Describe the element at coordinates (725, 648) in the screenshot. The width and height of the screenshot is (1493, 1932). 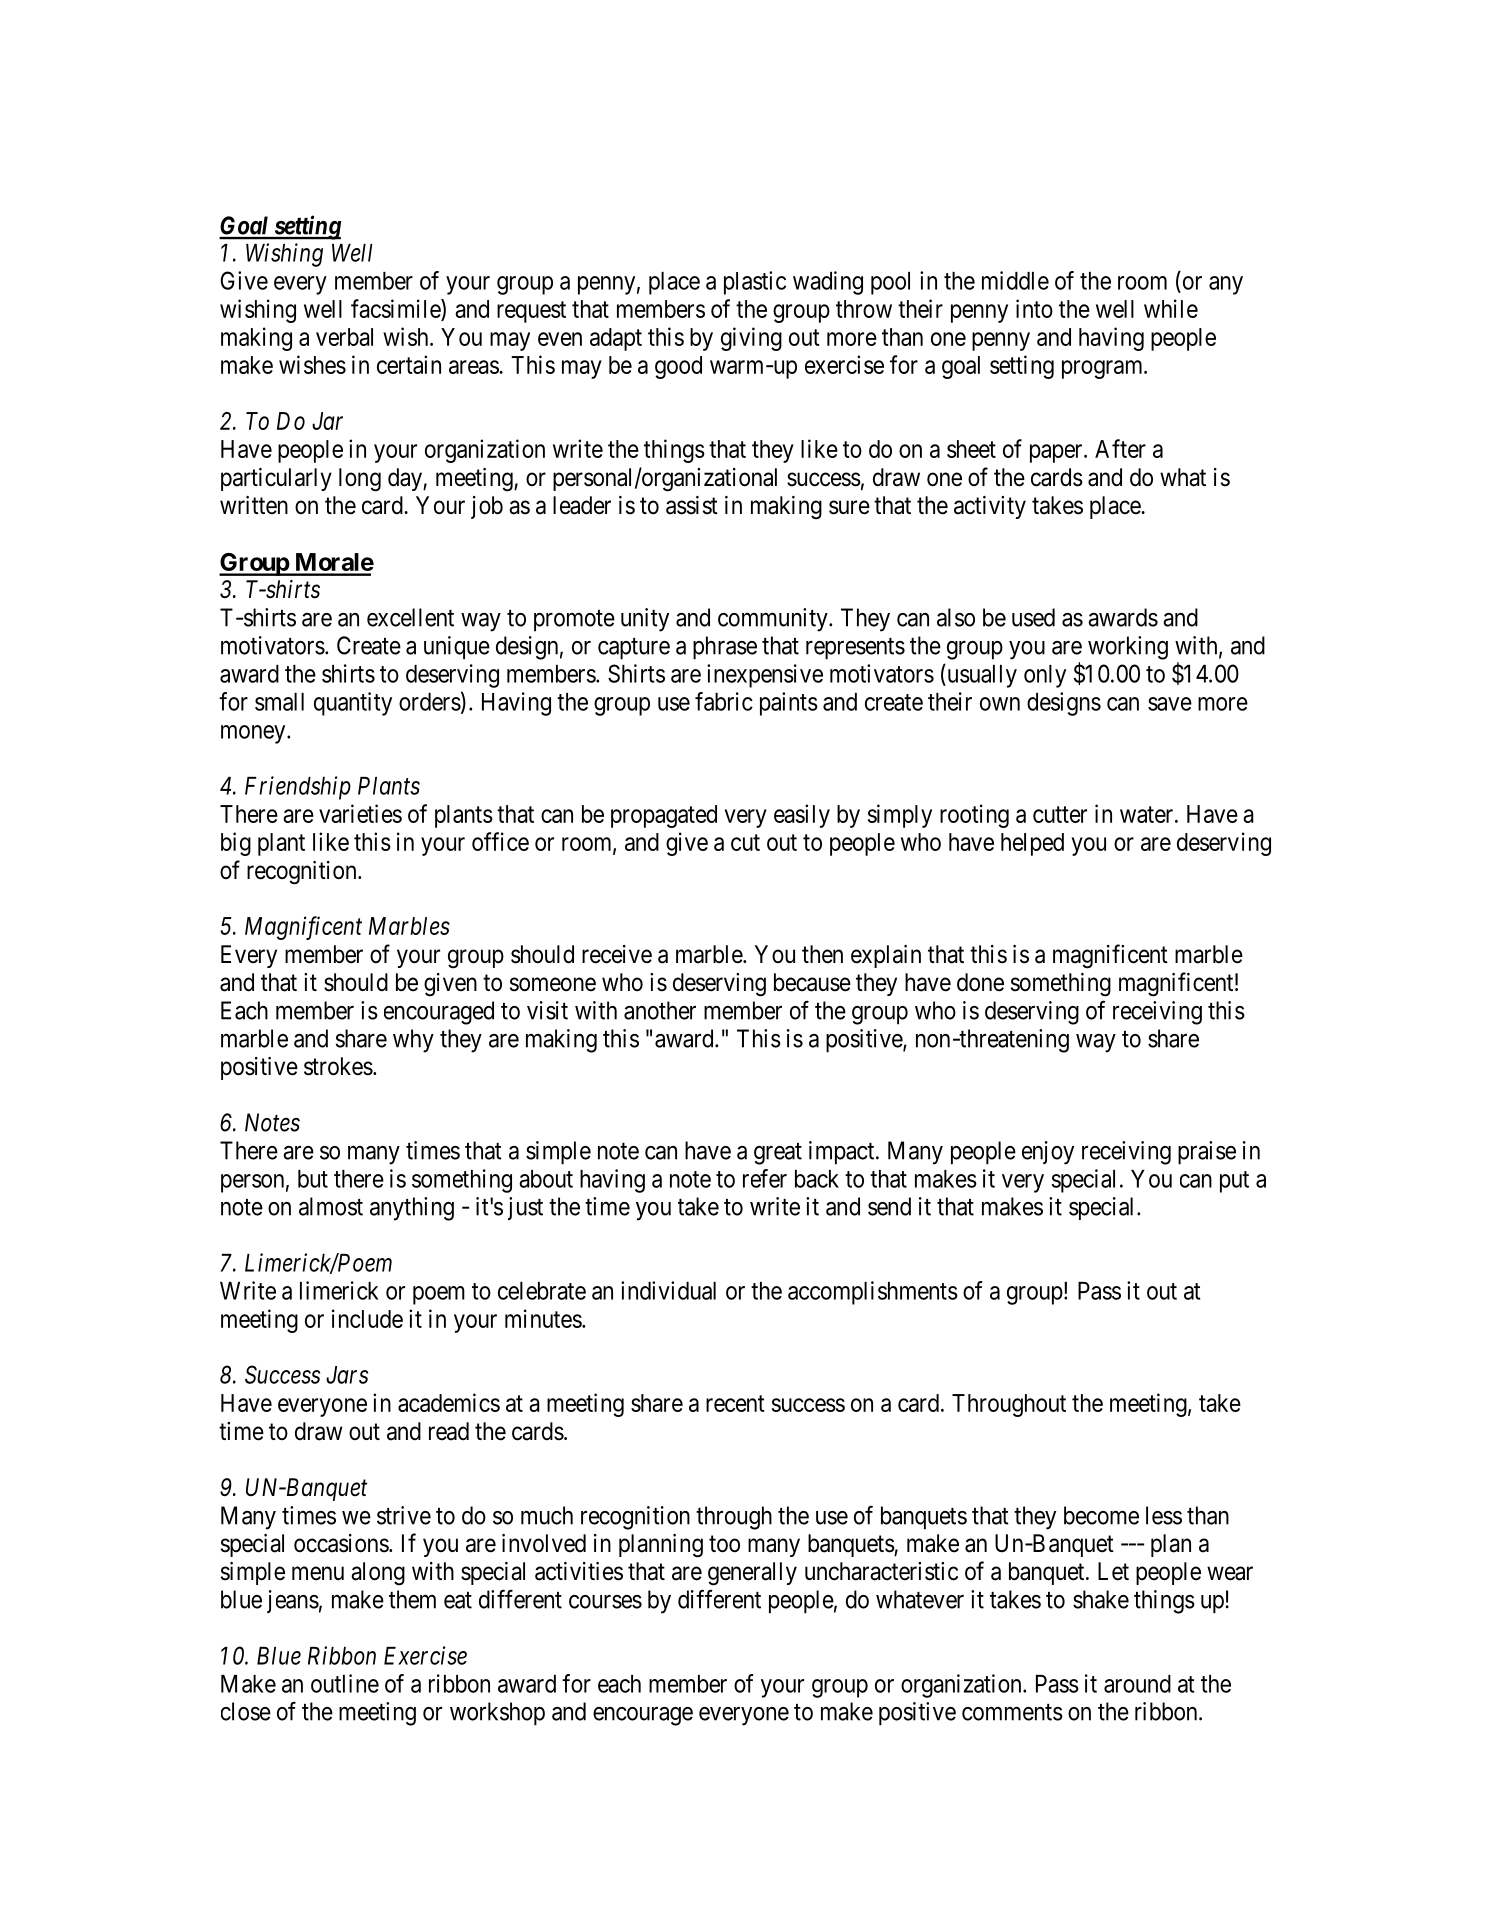
I see `phrase` at that location.
